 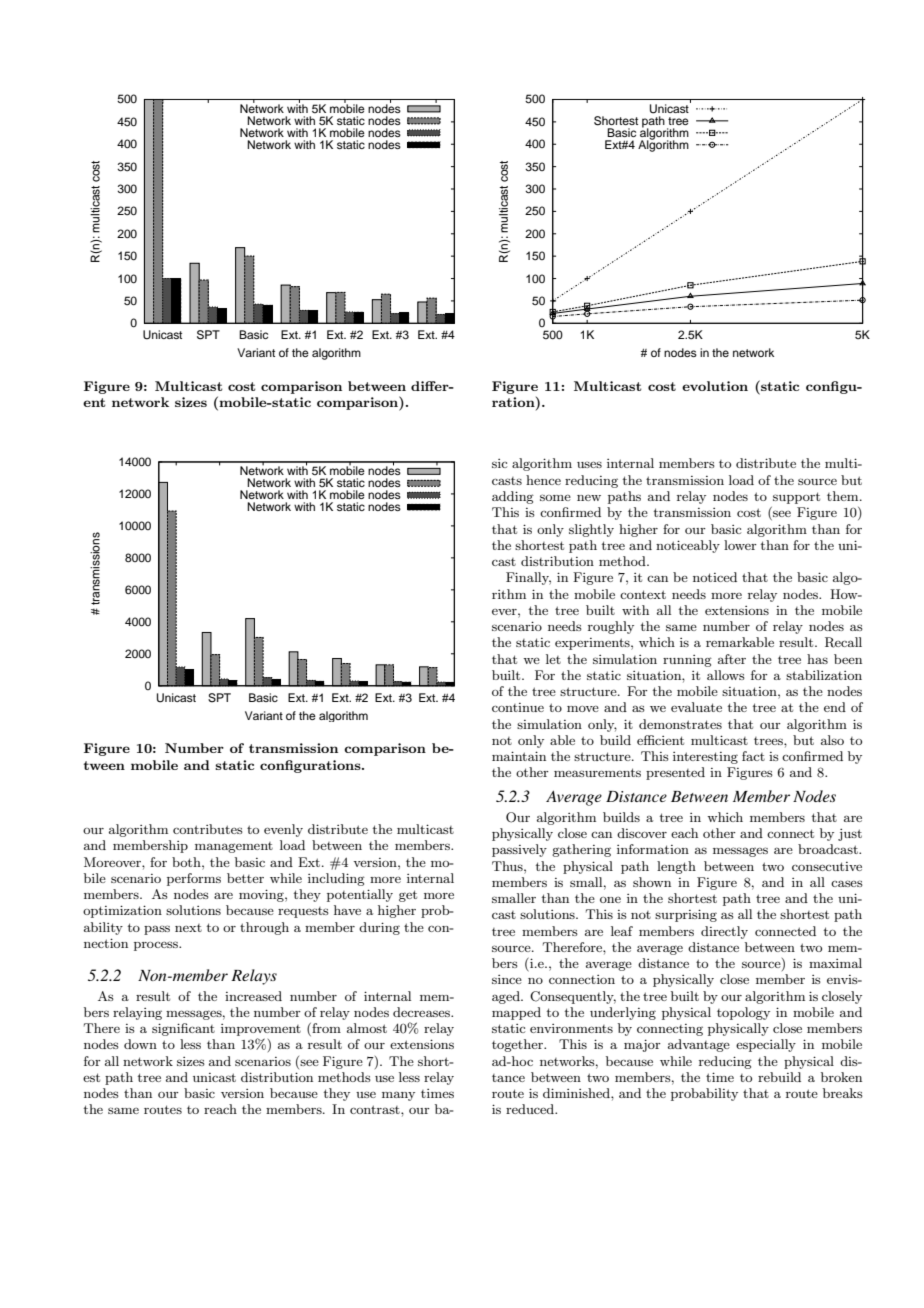 I want to click on down, so click(x=140, y=1044).
